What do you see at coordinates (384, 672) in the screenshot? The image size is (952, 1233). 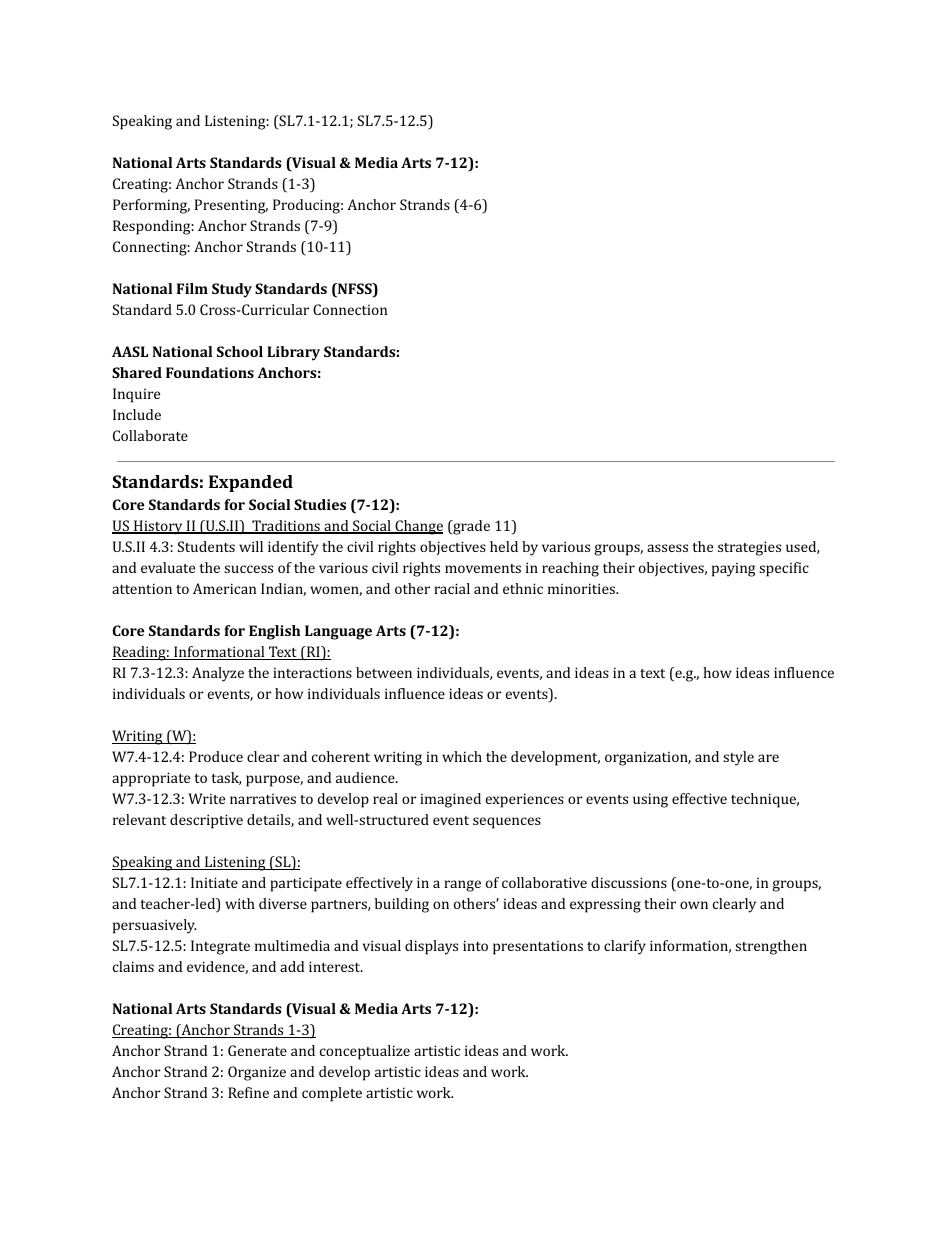 I see `between` at bounding box center [384, 672].
